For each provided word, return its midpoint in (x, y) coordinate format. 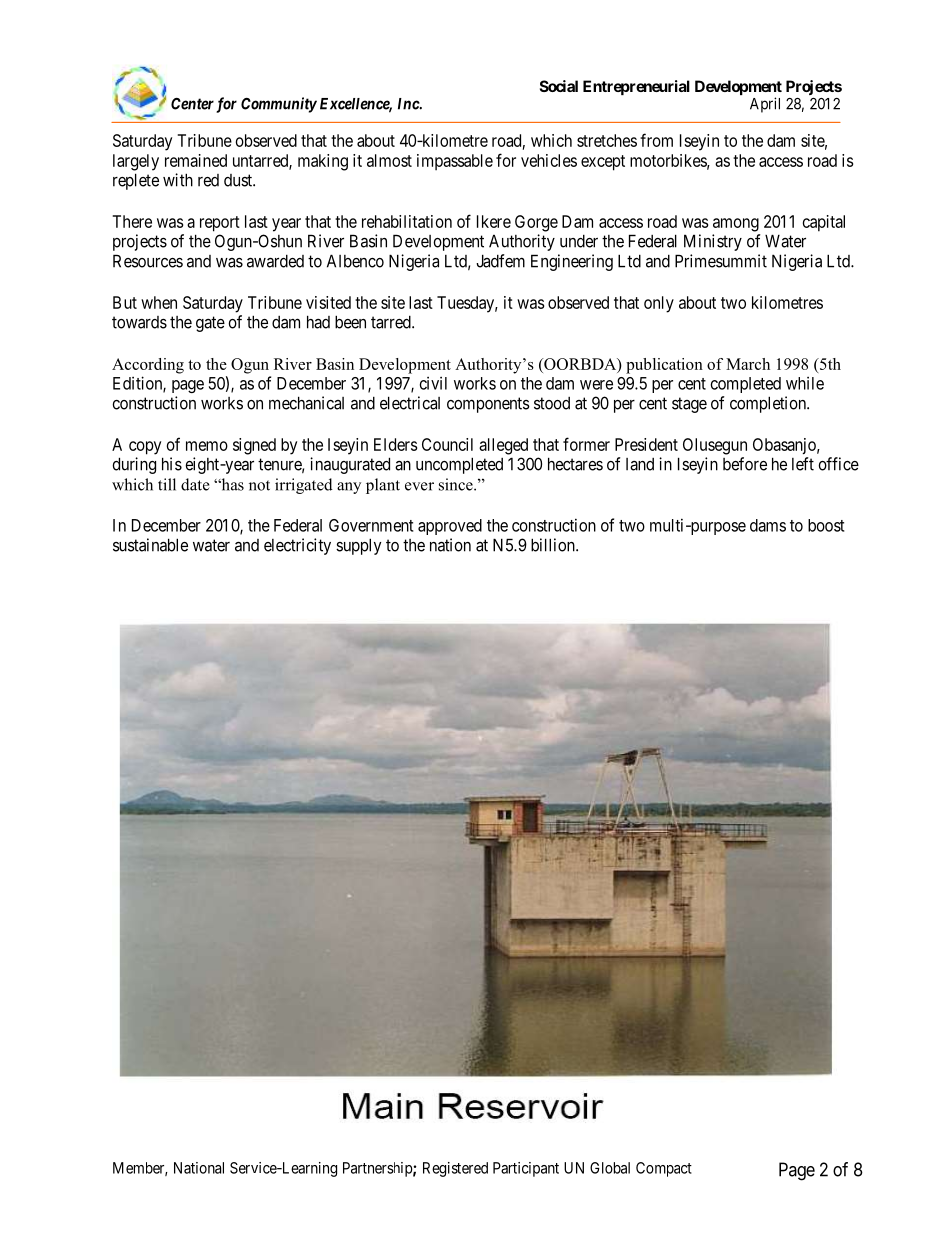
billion (554, 545)
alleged (503, 446)
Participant (526, 1169)
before (745, 464)
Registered (455, 1169)
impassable (455, 162)
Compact (664, 1169)
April (765, 105)
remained (196, 160)
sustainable (150, 545)
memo (207, 446)
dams (768, 525)
